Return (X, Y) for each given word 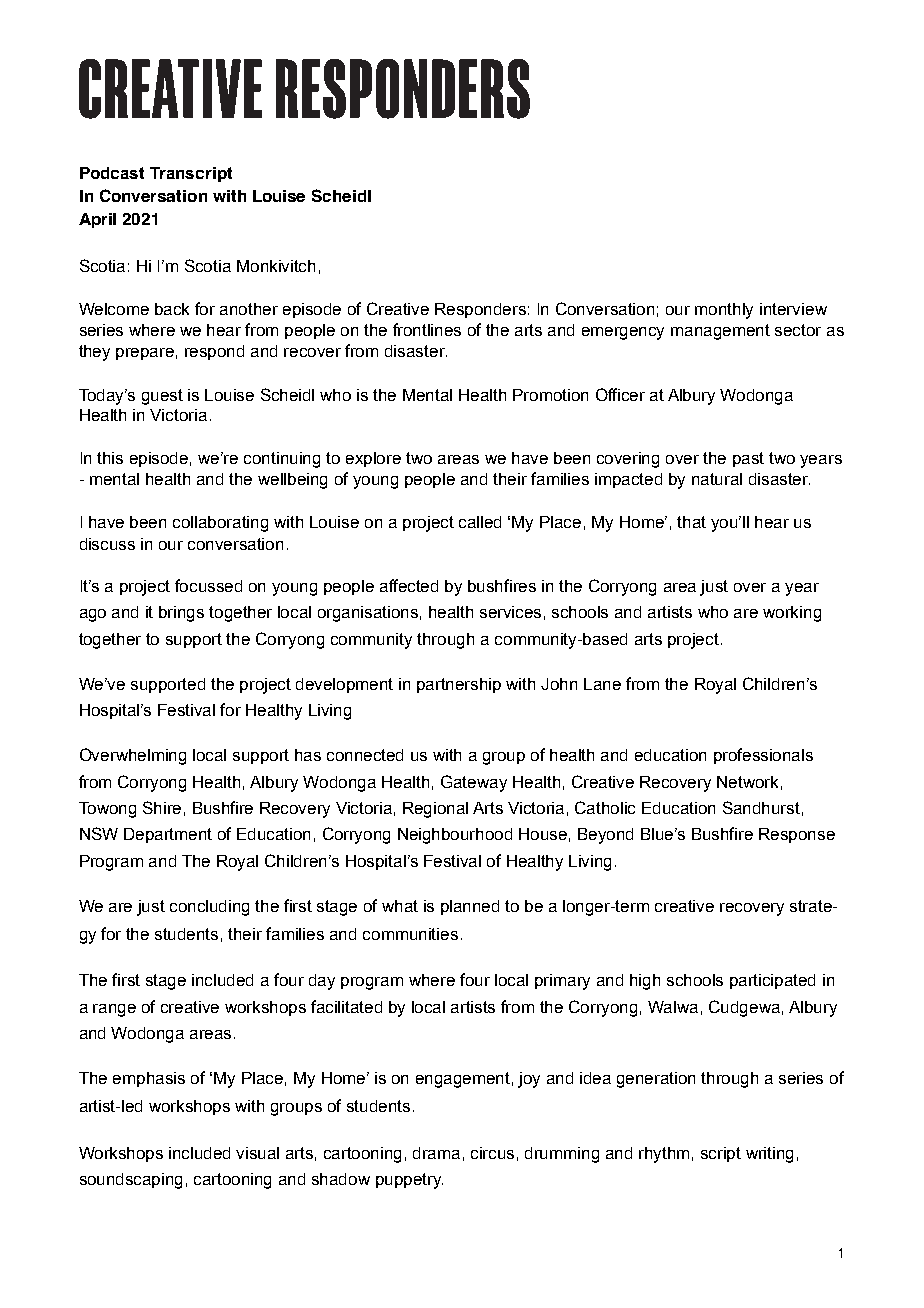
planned (470, 907)
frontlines (427, 329)
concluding (209, 908)
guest (162, 397)
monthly (724, 311)
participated (772, 981)
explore (373, 459)
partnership (459, 685)
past (748, 459)
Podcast (112, 173)
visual (257, 1153)
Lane (602, 684)
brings (181, 614)
